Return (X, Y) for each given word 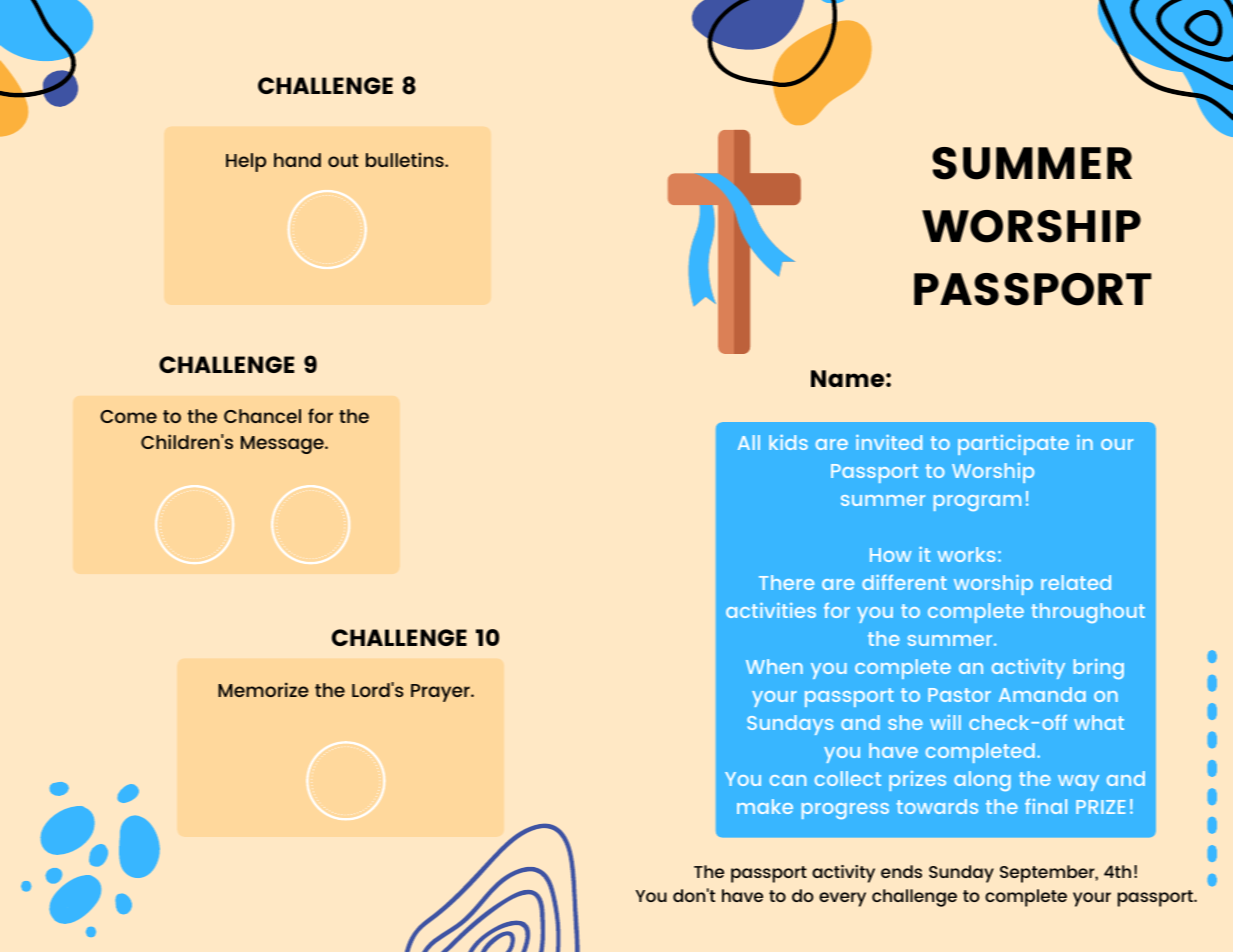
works (966, 554)
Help (246, 162)
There (786, 582)
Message (283, 445)
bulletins (406, 159)
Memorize (263, 689)
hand (297, 160)
